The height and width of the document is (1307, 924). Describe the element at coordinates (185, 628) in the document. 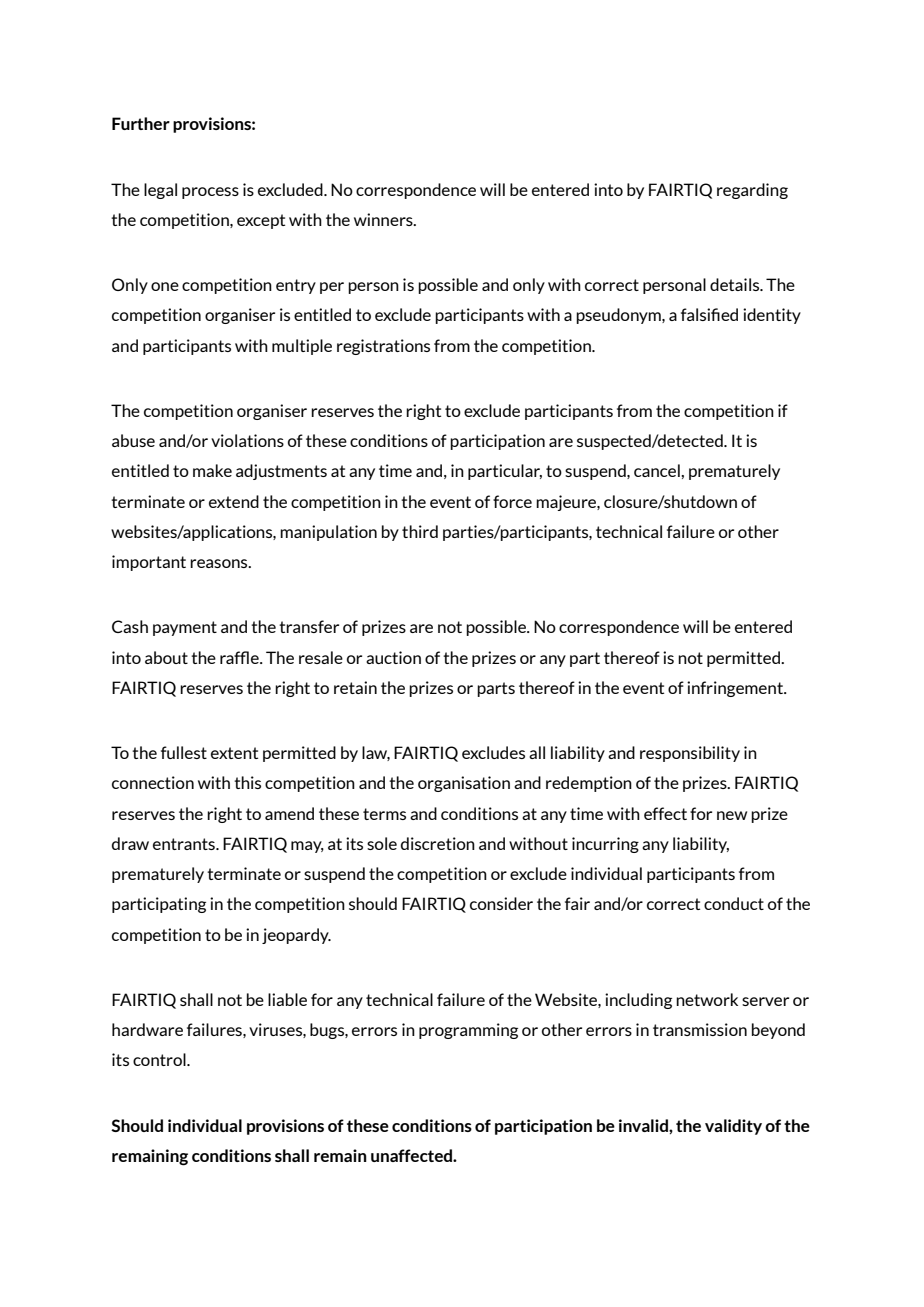

I see `payment` at that location.
